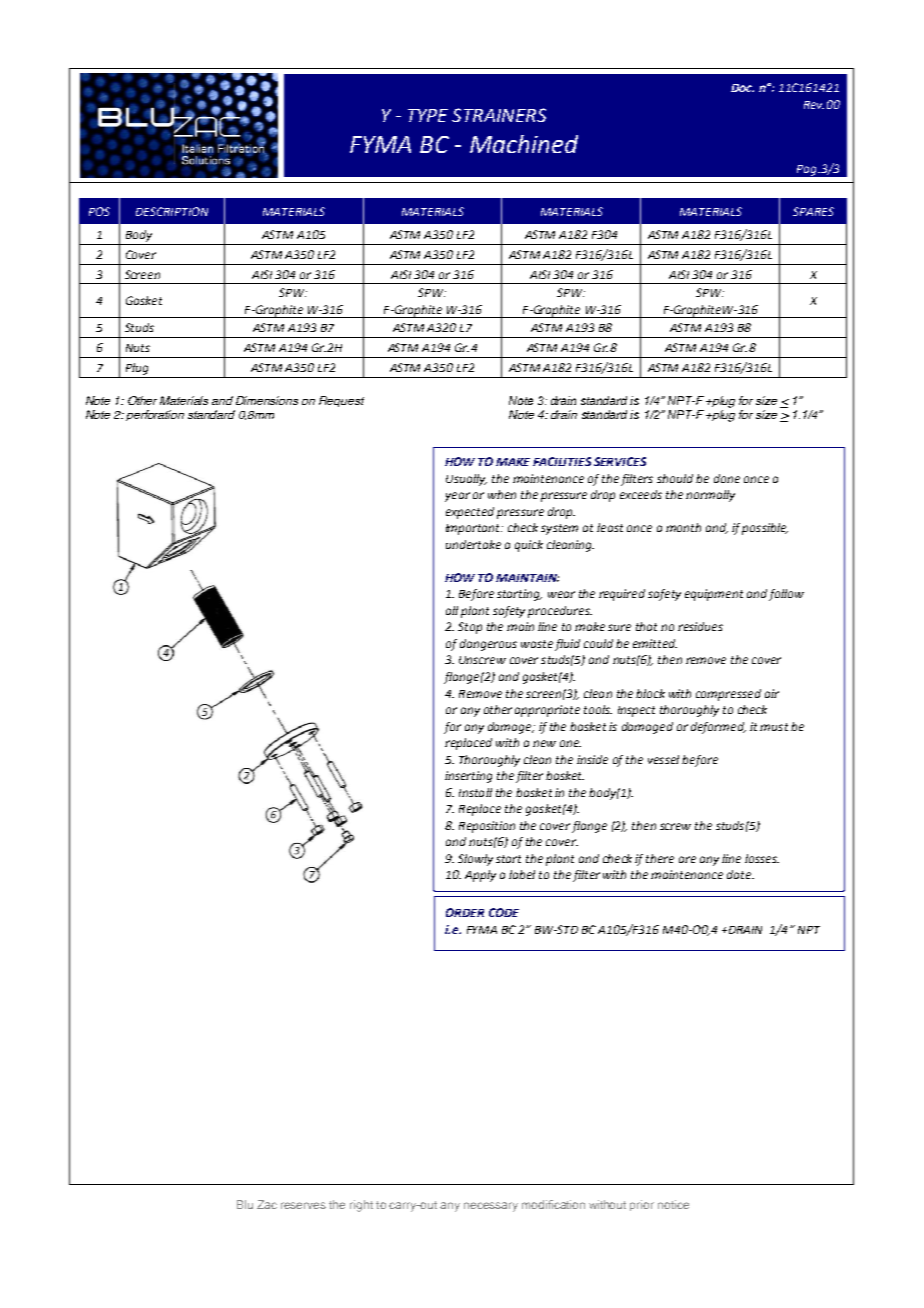 This page has width=924, height=1308. Describe the element at coordinates (466, 480) in the page. I see `Usually` at that location.
